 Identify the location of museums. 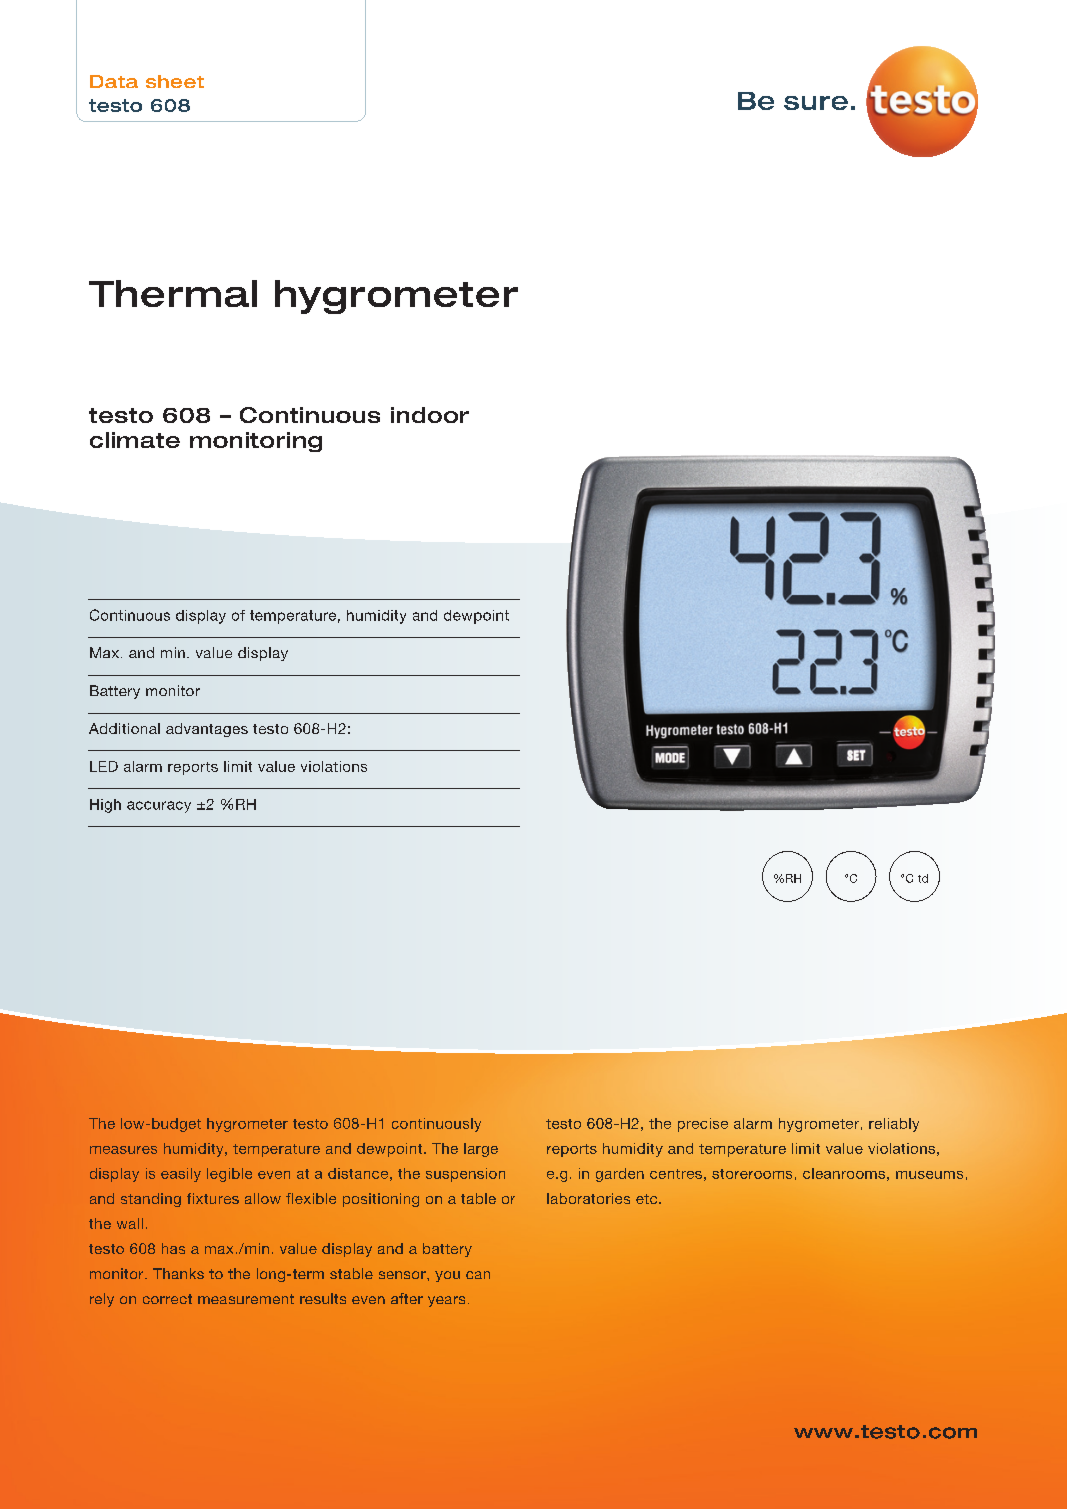
(929, 1175).
